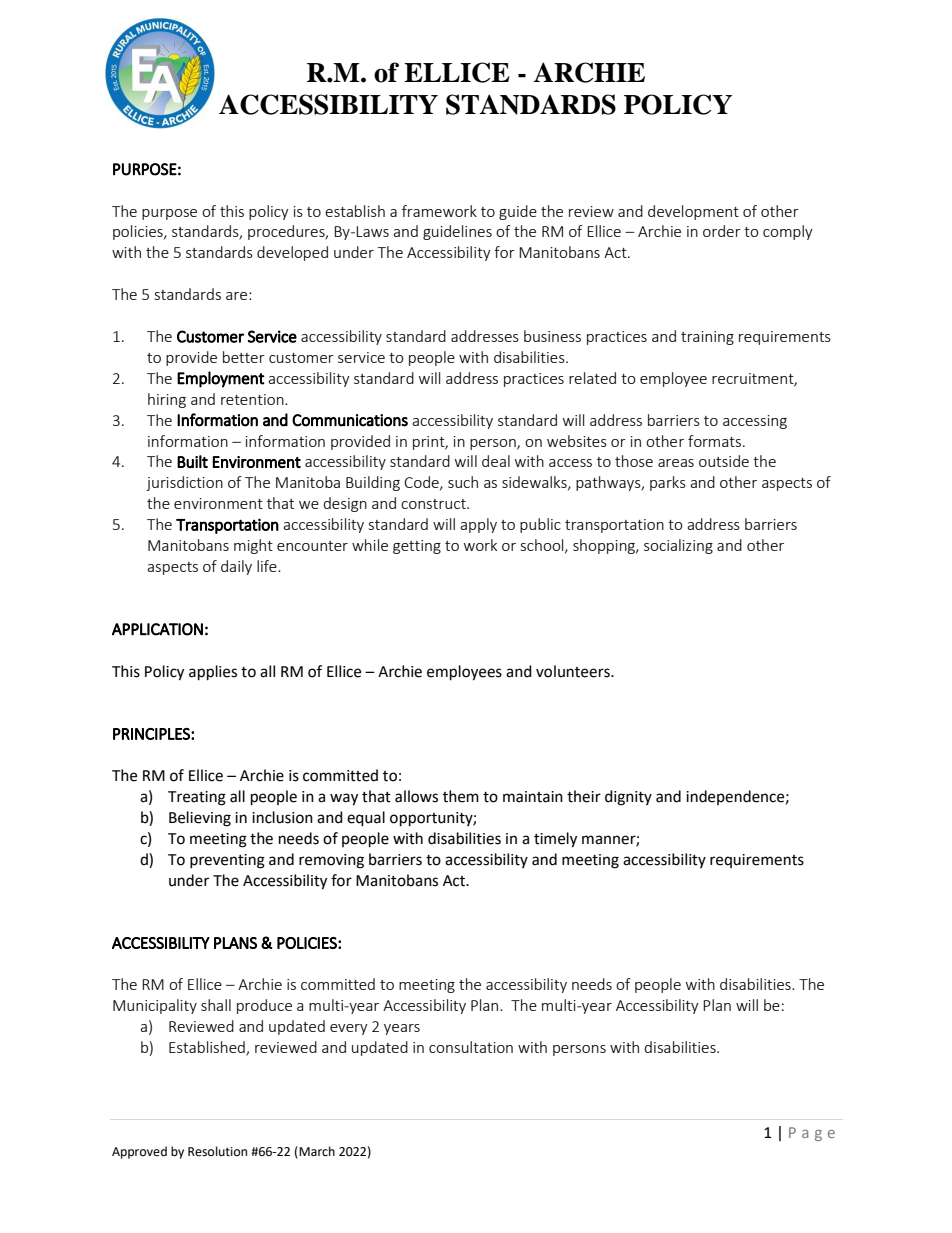 Image resolution: width=952 pixels, height=1233 pixels. I want to click on order, so click(722, 231).
